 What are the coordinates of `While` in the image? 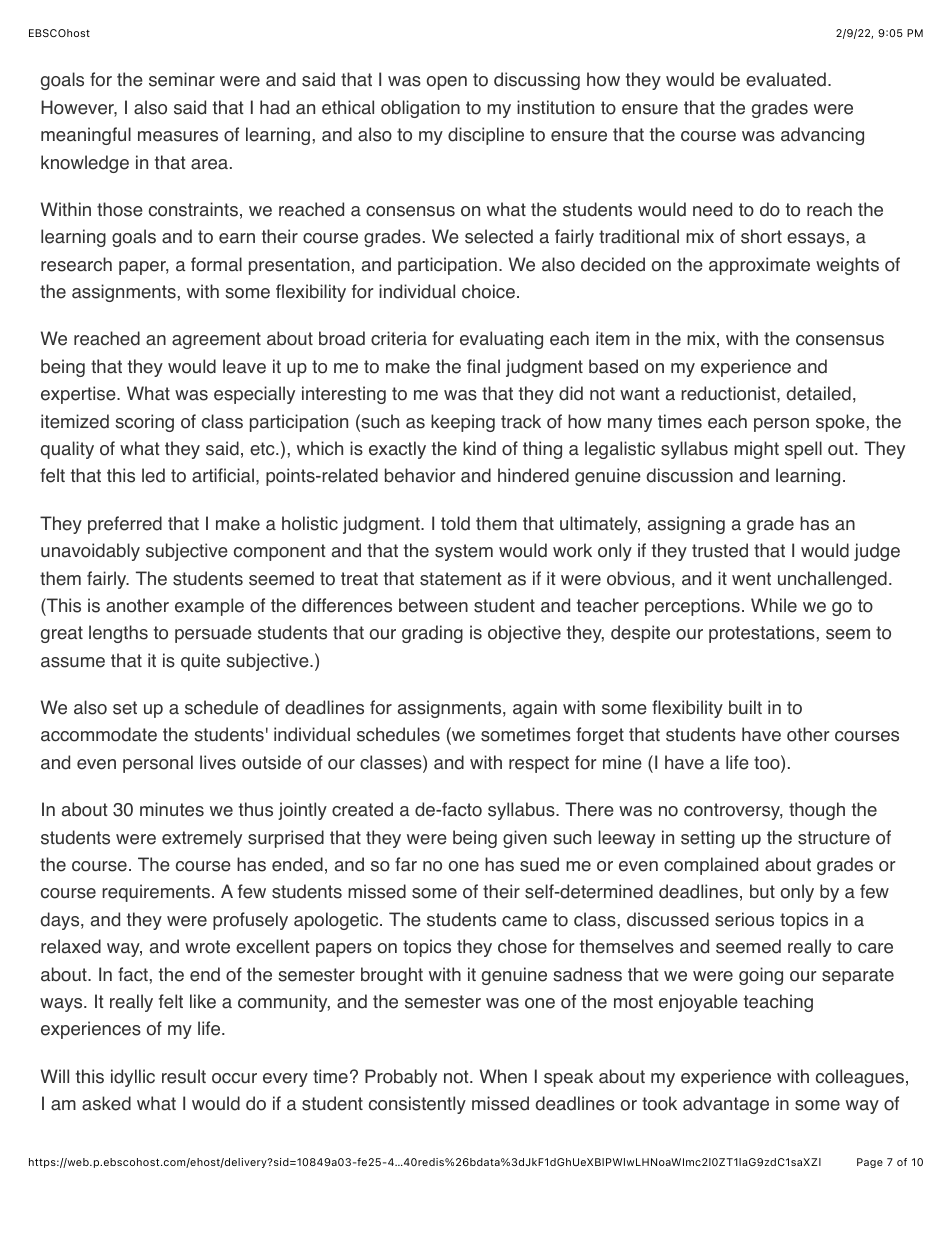 It's located at (774, 605).
